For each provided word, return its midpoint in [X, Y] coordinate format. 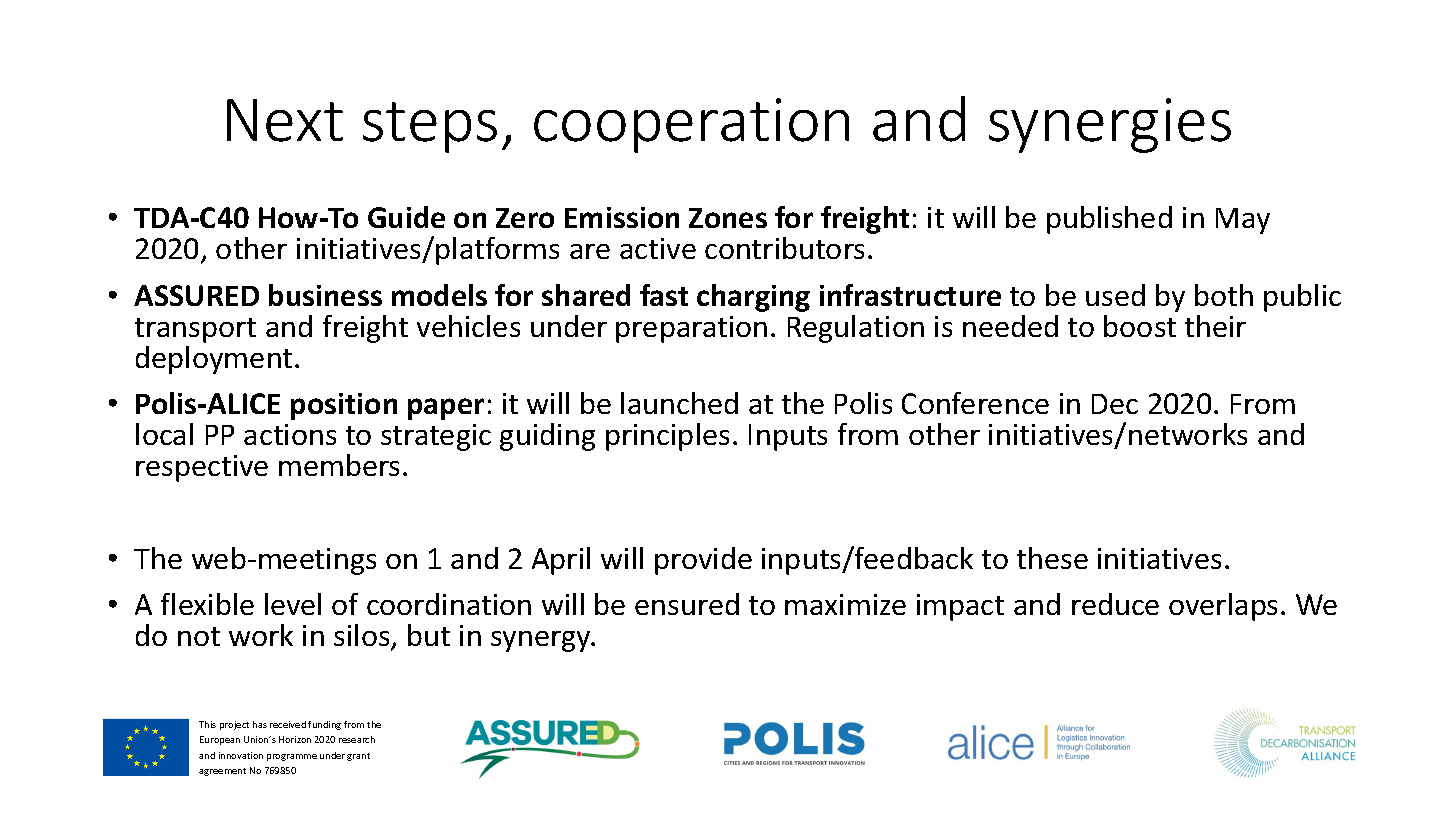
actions [290, 434]
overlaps [1223, 607]
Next [285, 120]
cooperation [691, 125]
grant [358, 757]
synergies [1110, 125]
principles [667, 437]
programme [292, 757]
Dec [1115, 404]
